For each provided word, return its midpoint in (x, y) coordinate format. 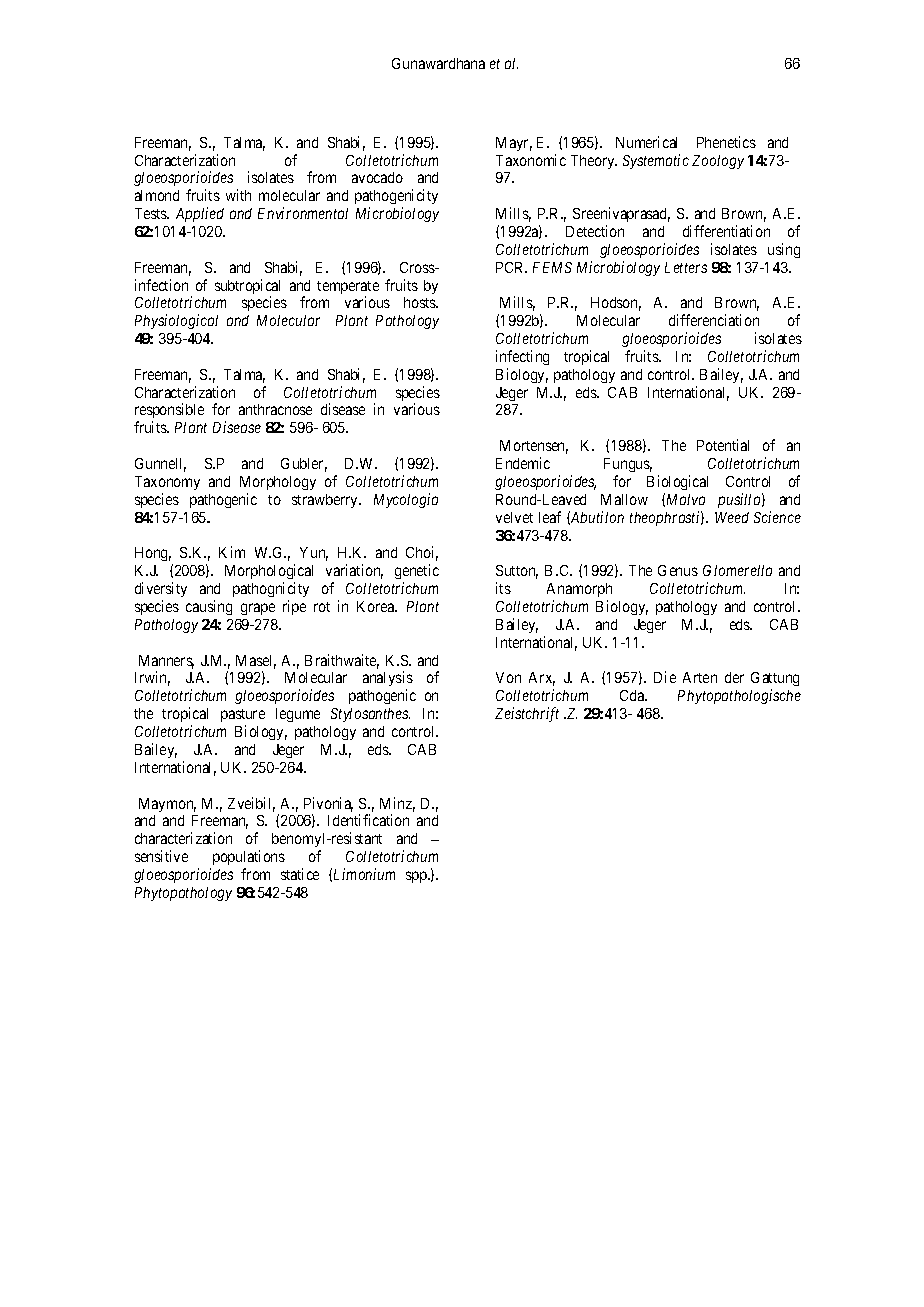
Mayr (514, 144)
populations (249, 857)
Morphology (278, 483)
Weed (732, 517)
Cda (633, 695)
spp (417, 877)
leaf (550, 517)
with (238, 195)
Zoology (718, 162)
